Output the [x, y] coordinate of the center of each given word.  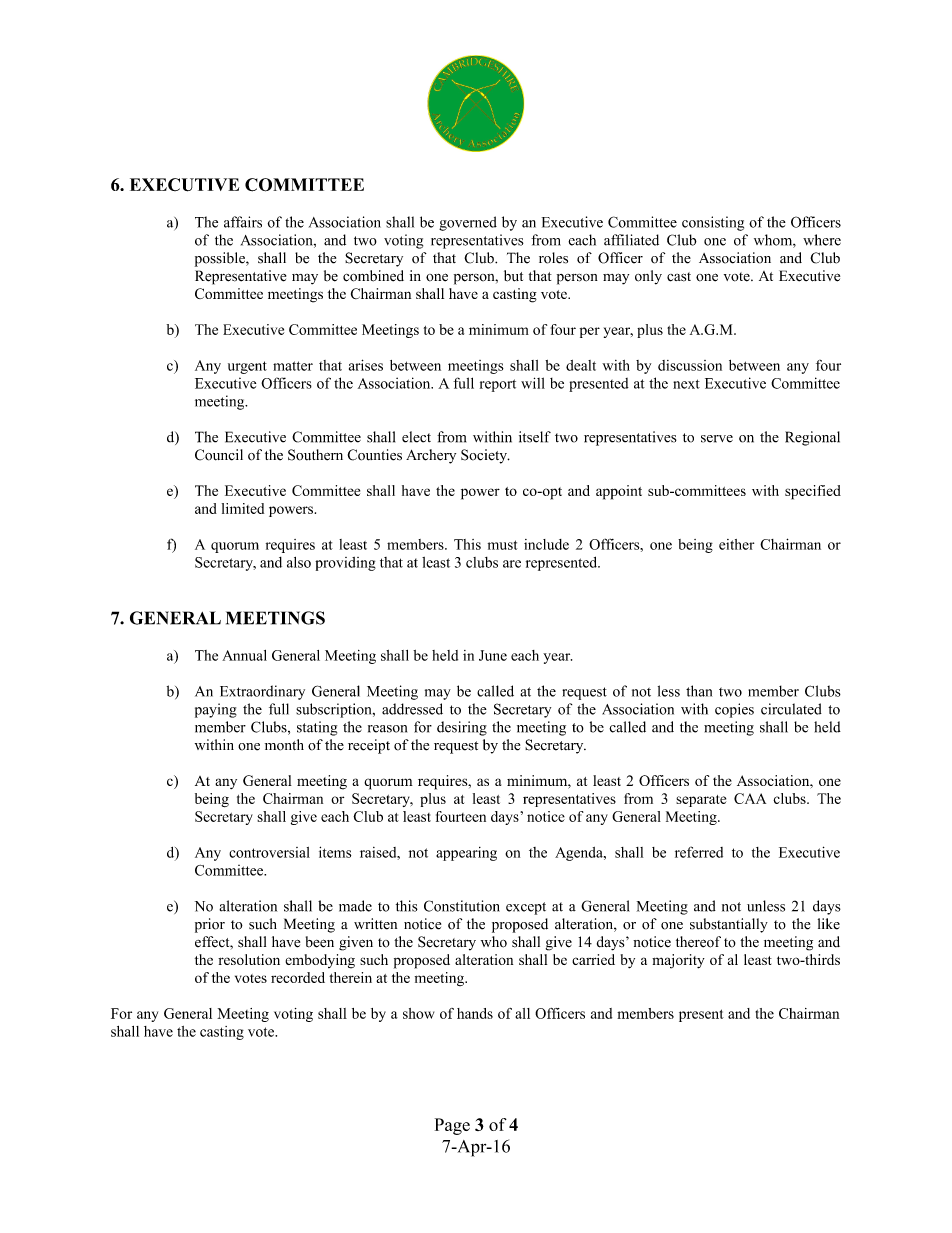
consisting [713, 223]
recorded [298, 977]
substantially [729, 925]
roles [553, 258]
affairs [243, 222]
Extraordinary [262, 692]
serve [717, 439]
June [493, 655]
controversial [269, 852]
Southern [315, 455]
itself [535, 437]
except [526, 908]
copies [734, 710]
